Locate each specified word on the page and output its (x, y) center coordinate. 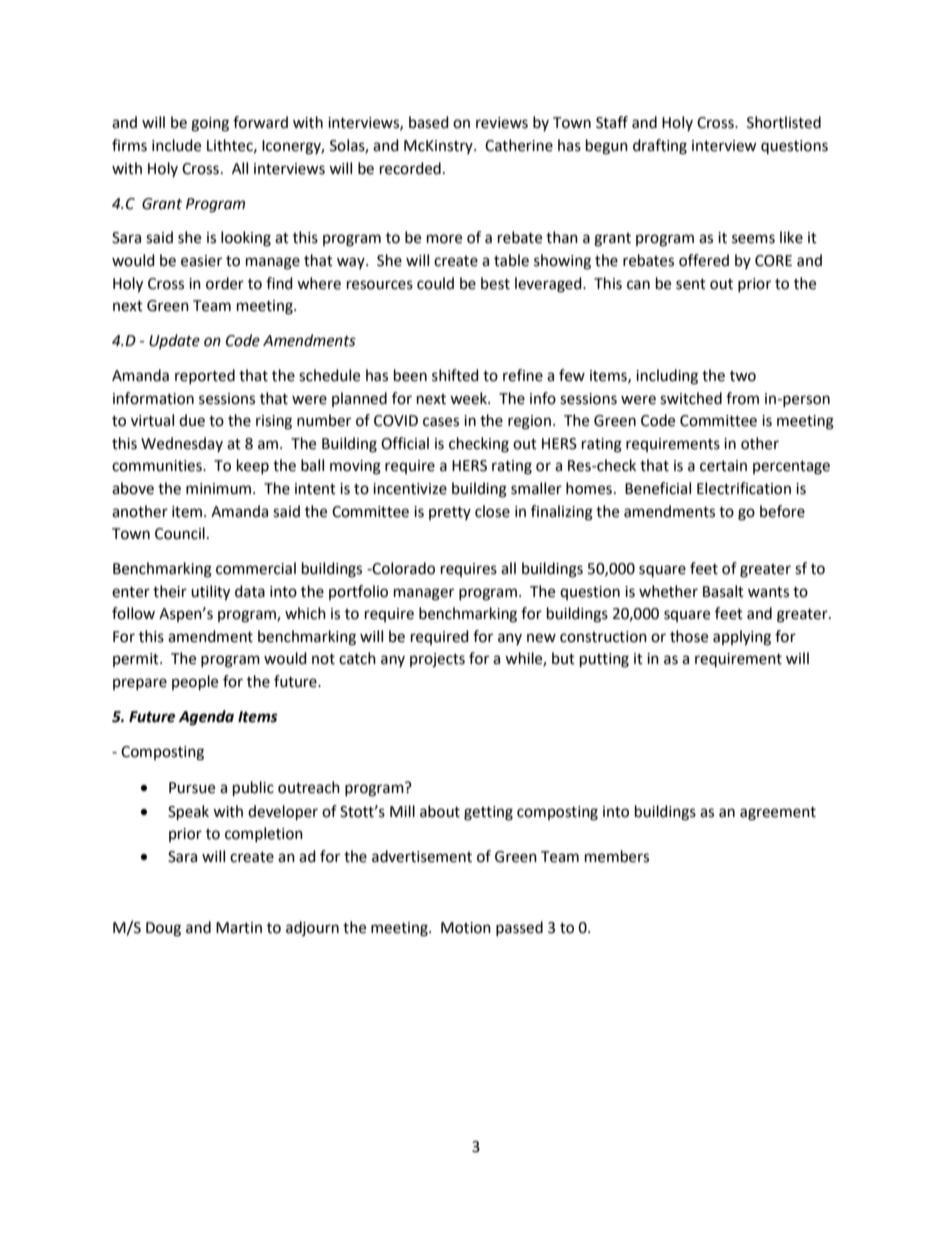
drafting (660, 147)
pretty (450, 513)
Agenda (206, 718)
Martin (239, 928)
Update (174, 341)
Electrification (744, 488)
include (176, 145)
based (429, 122)
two (743, 376)
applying (742, 638)
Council (180, 533)
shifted (455, 375)
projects (437, 660)
